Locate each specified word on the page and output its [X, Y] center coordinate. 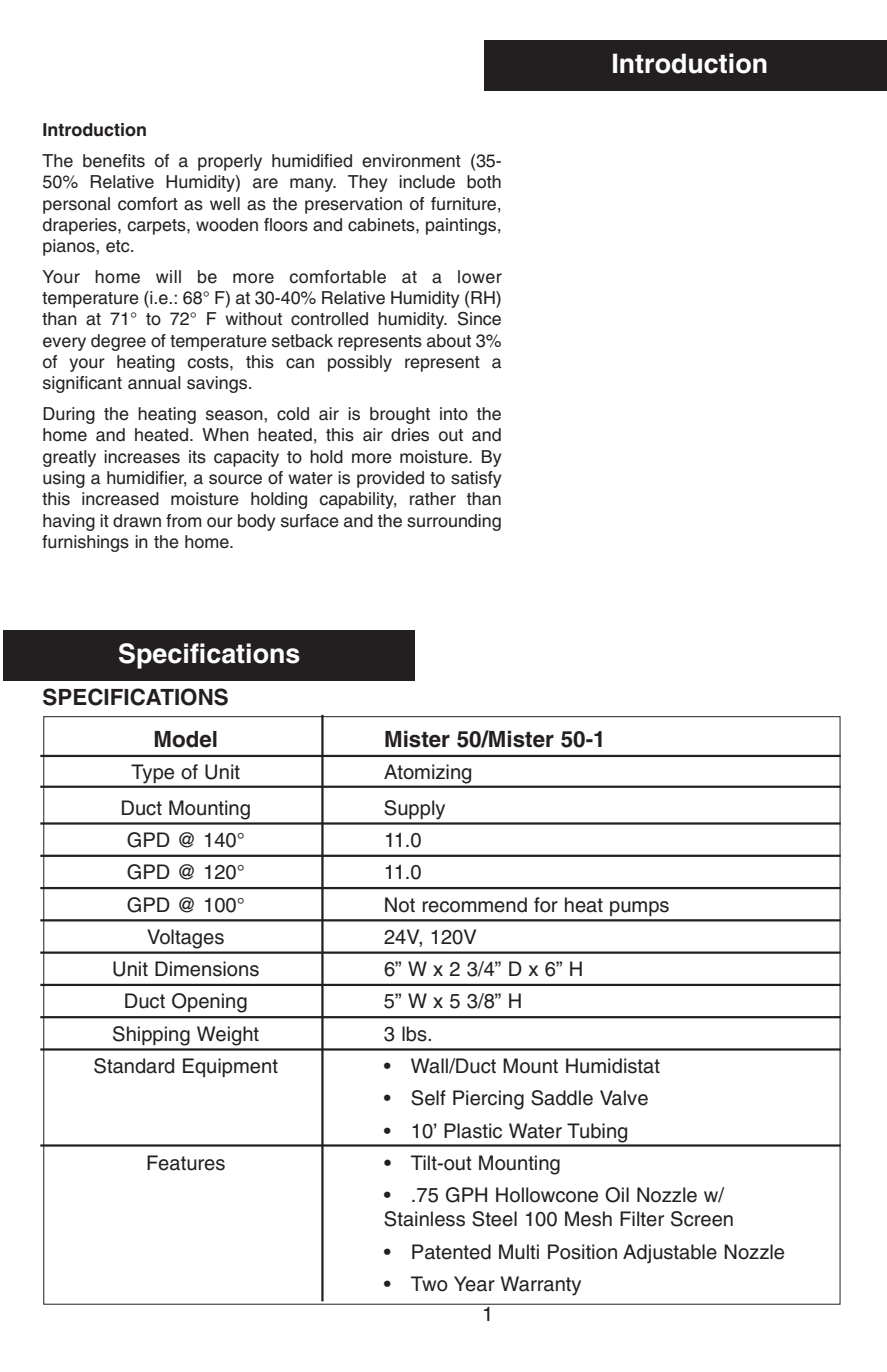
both [484, 182]
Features [186, 1163]
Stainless [424, 1219]
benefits [114, 161]
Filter [642, 1219]
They [368, 183]
